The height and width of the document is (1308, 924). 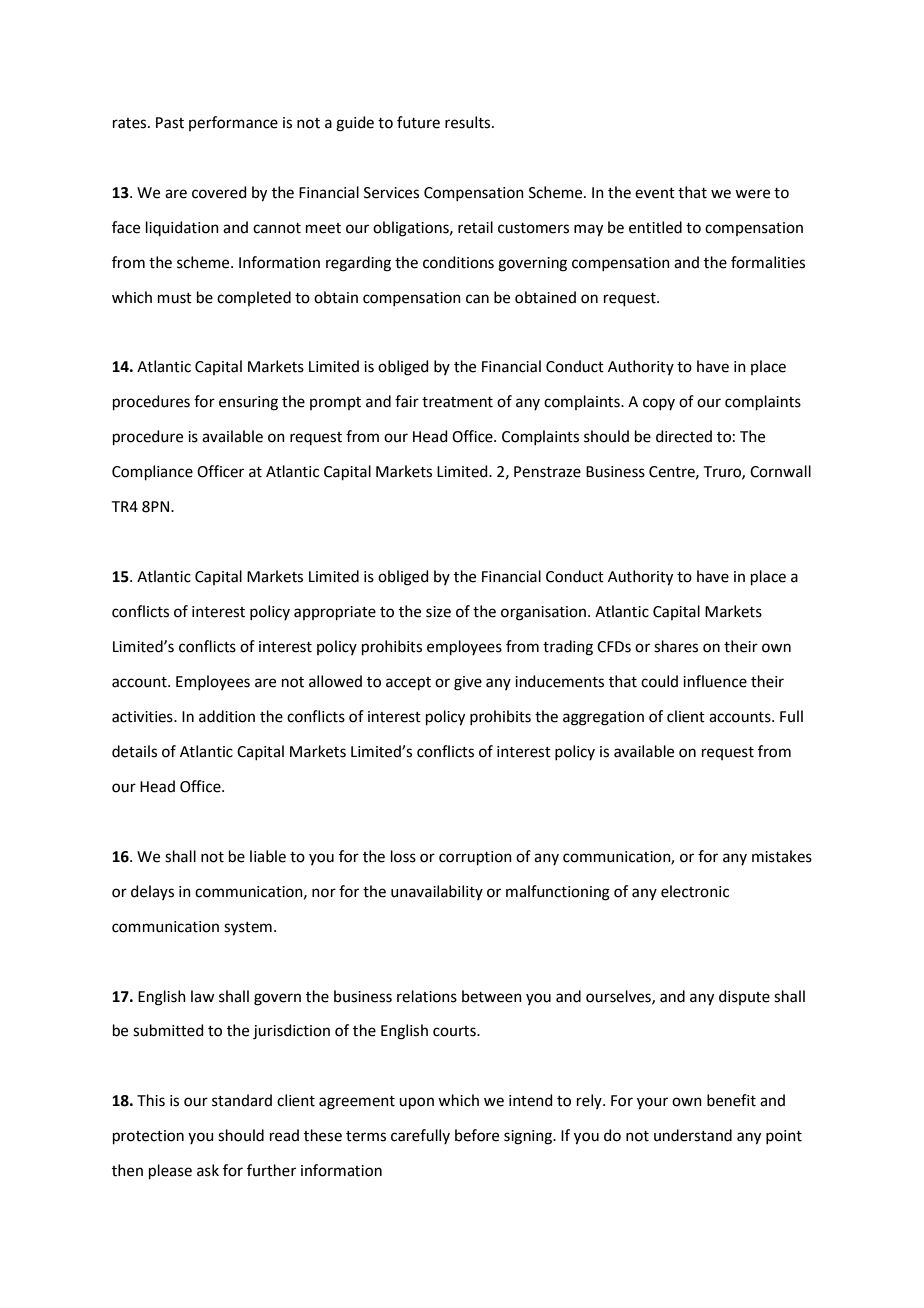 What do you see at coordinates (782, 856) in the document?
I see `mistakes` at bounding box center [782, 856].
